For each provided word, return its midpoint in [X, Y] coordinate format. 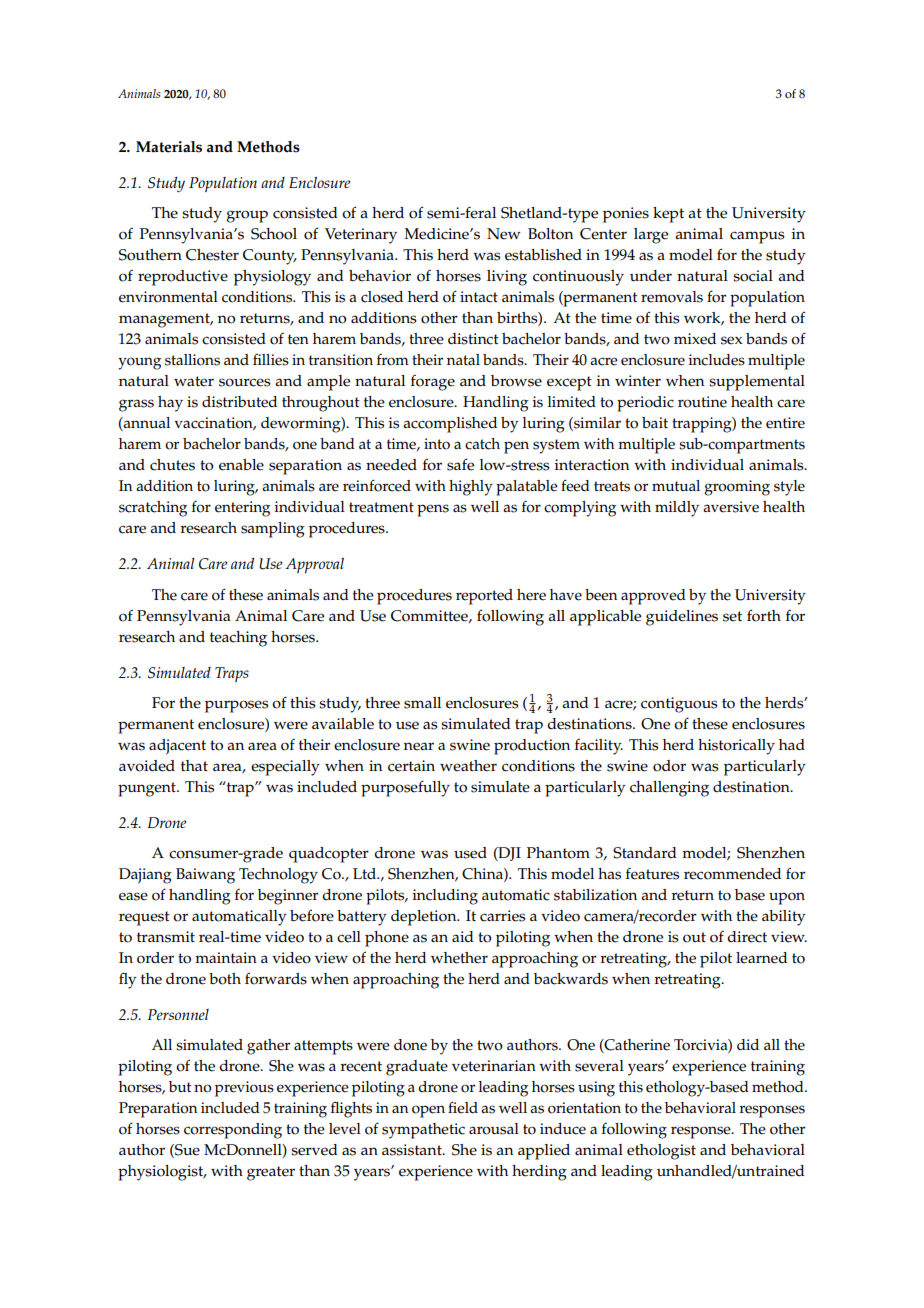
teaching [238, 639]
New [503, 234]
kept [668, 215]
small [422, 703]
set [732, 616]
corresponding [233, 1131]
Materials [169, 147]
